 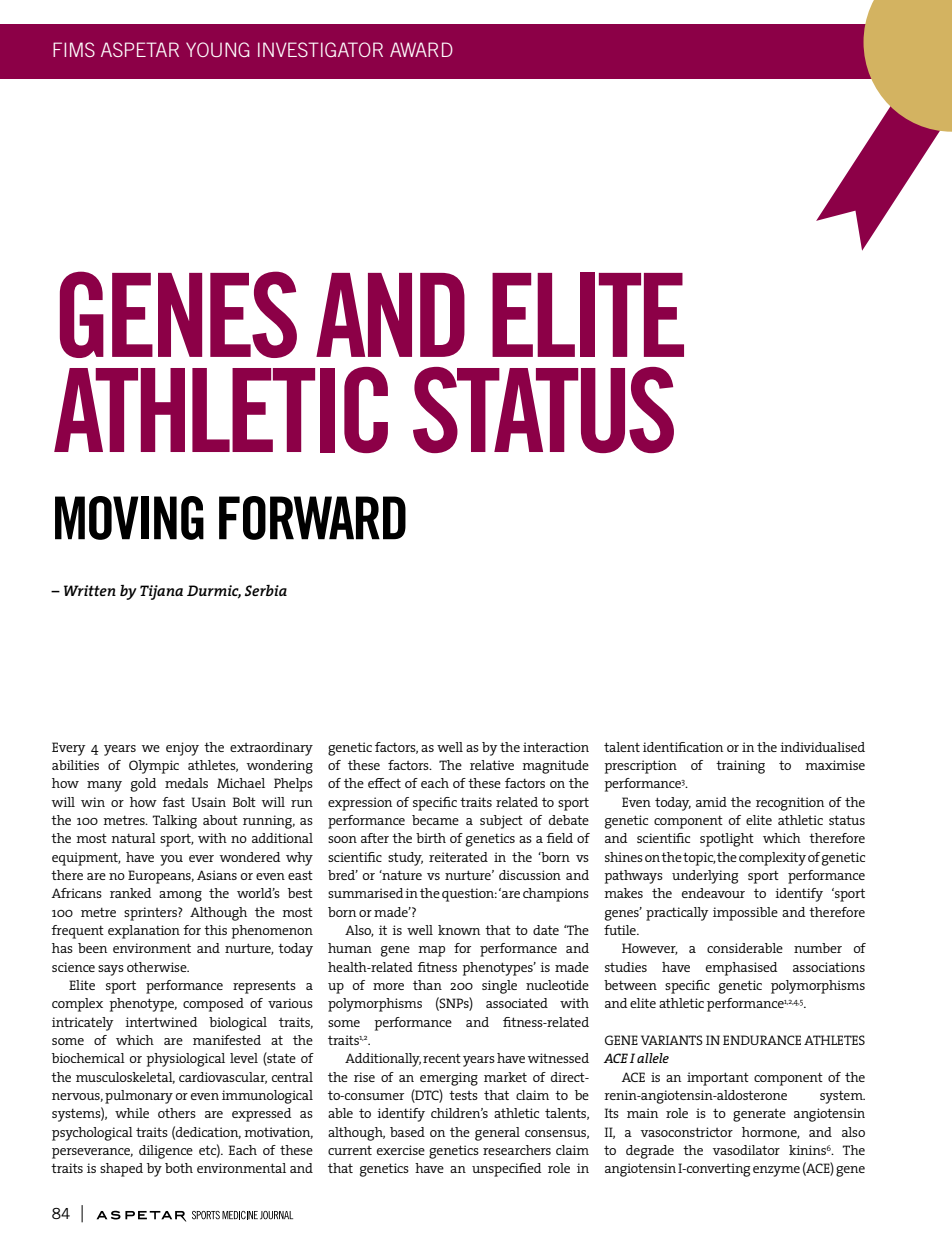 What do you see at coordinates (822, 747) in the screenshot?
I see `individualised` at bounding box center [822, 747].
